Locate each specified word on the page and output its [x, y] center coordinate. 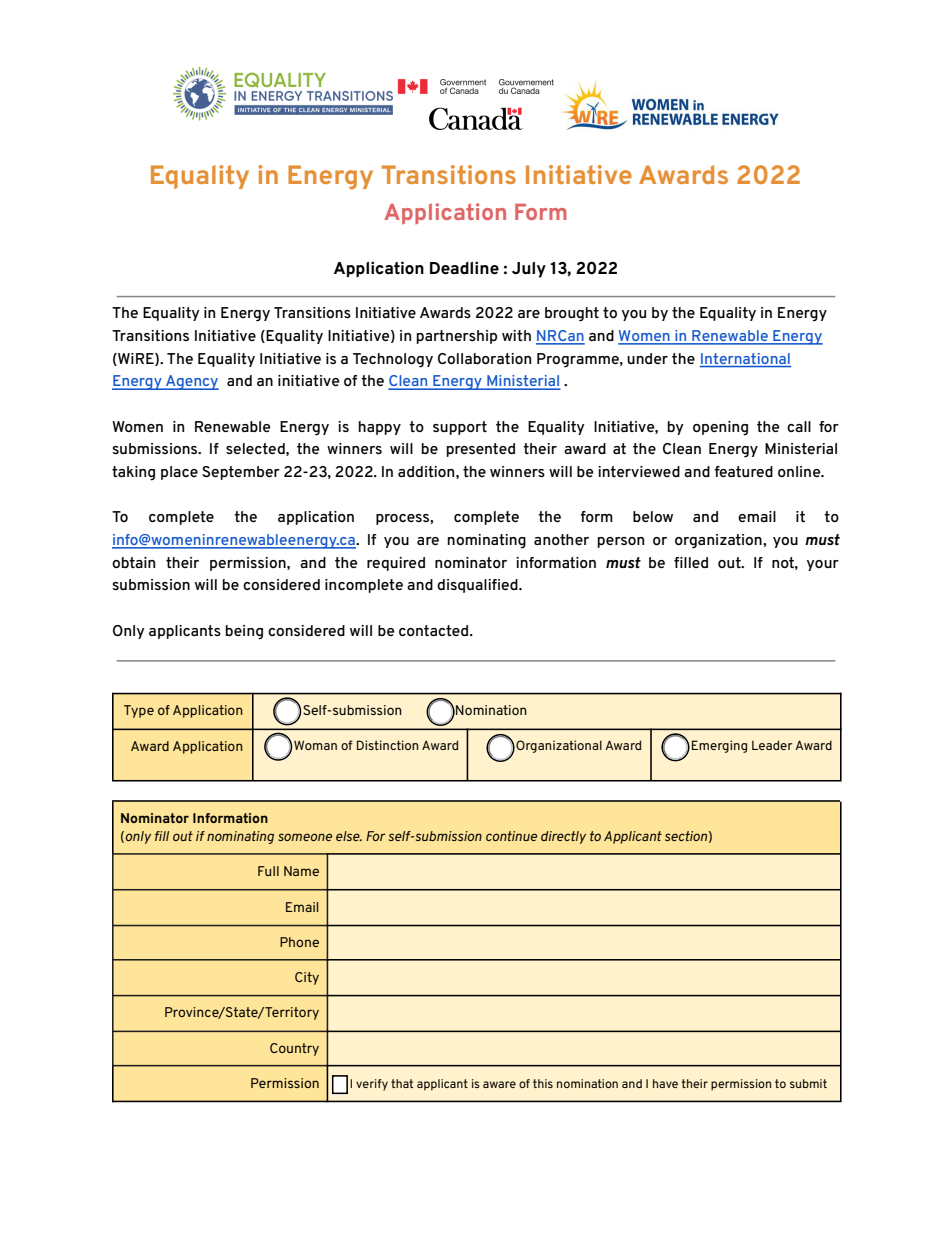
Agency [191, 382]
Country [294, 1049]
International [745, 358]
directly [563, 837]
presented [480, 450]
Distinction [387, 745]
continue [511, 836]
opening [720, 428]
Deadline [464, 267]
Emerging [719, 746]
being [244, 632]
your [823, 565]
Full [268, 871]
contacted [435, 630]
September [241, 473]
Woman [315, 745]
